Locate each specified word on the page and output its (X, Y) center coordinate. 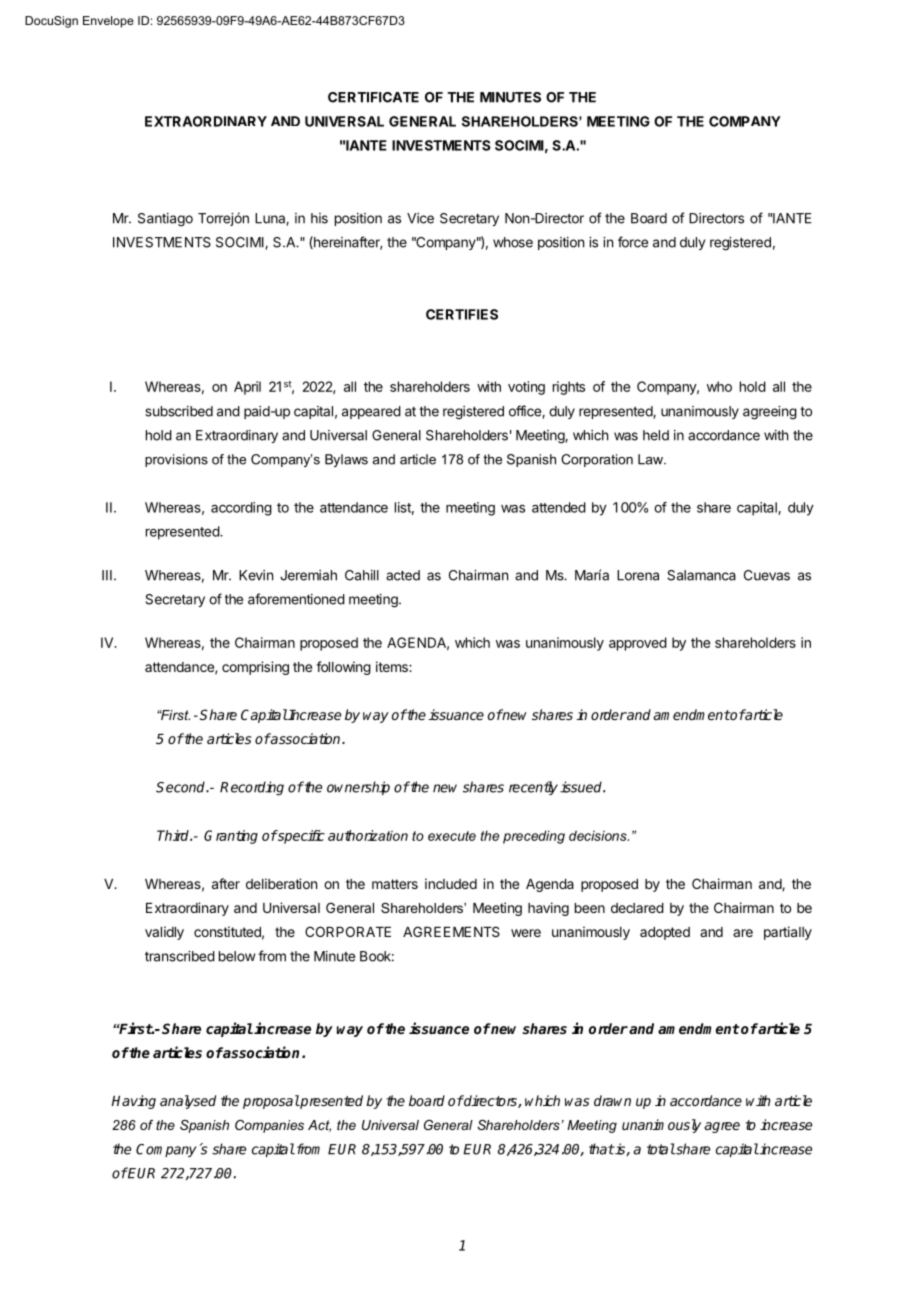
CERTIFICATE (373, 97)
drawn (612, 1100)
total (661, 1149)
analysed (188, 1102)
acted (403, 575)
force (633, 242)
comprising (255, 668)
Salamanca (701, 575)
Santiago (165, 220)
